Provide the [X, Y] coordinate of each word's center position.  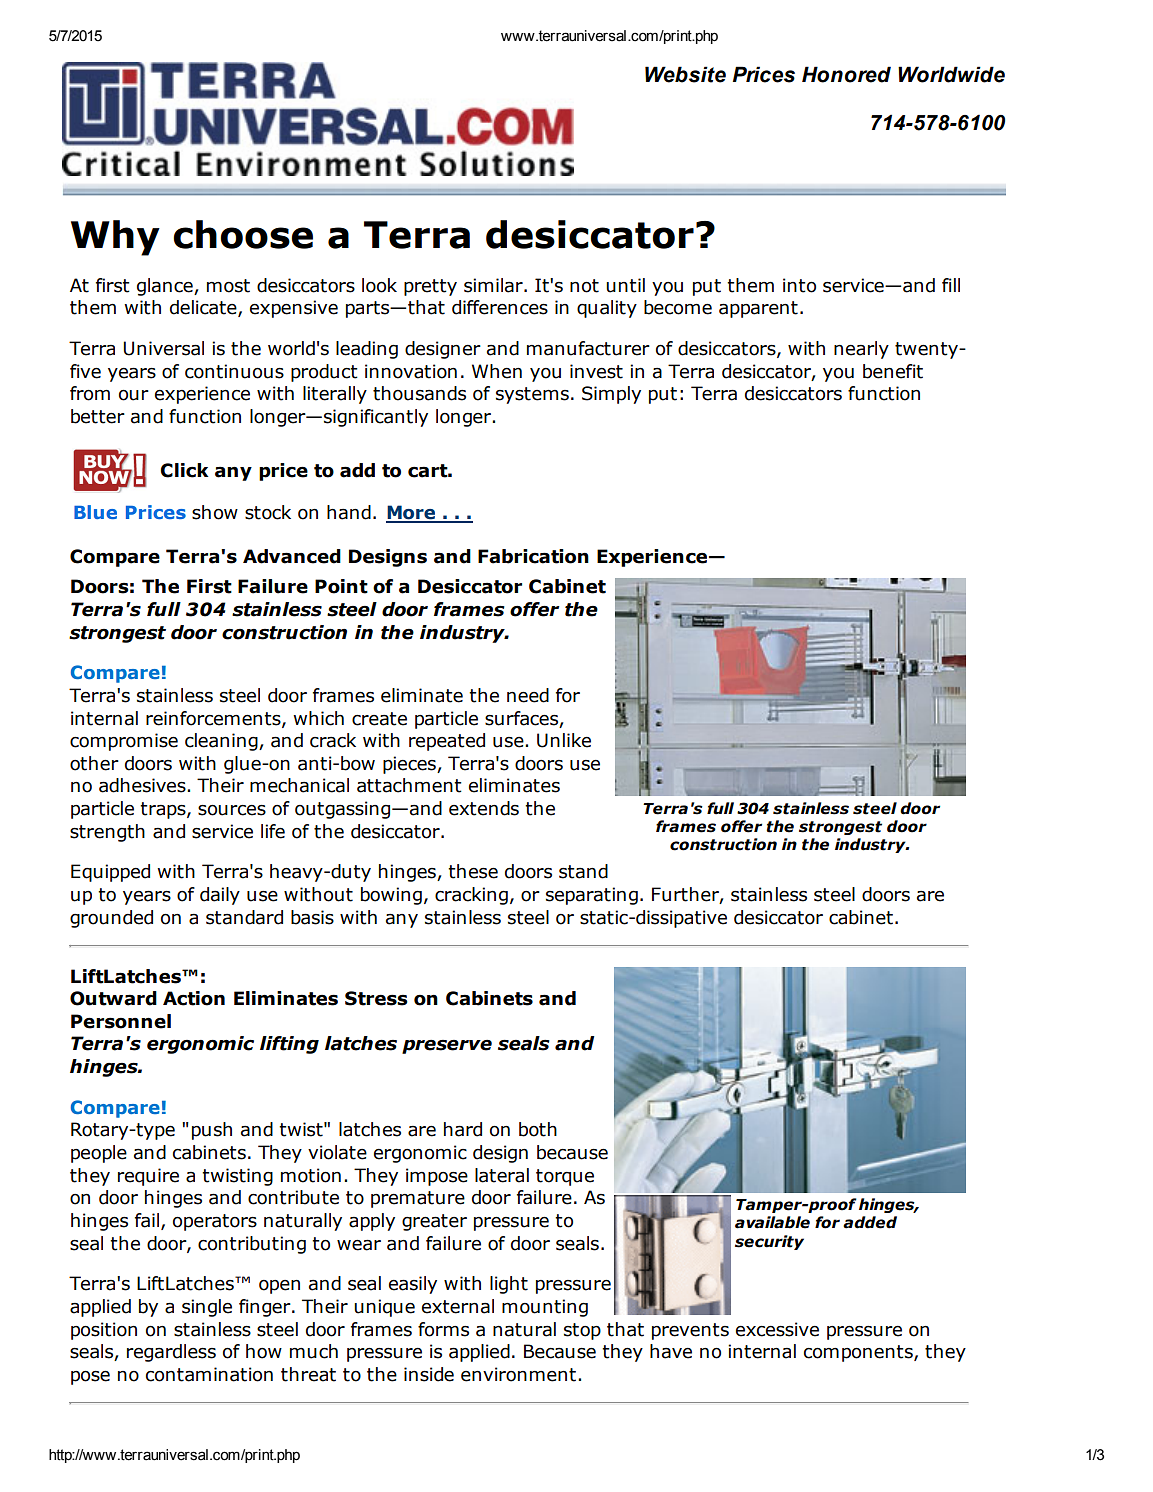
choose [243, 234]
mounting [545, 1308]
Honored [846, 74]
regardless [171, 1353]
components [859, 1353]
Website [685, 74]
